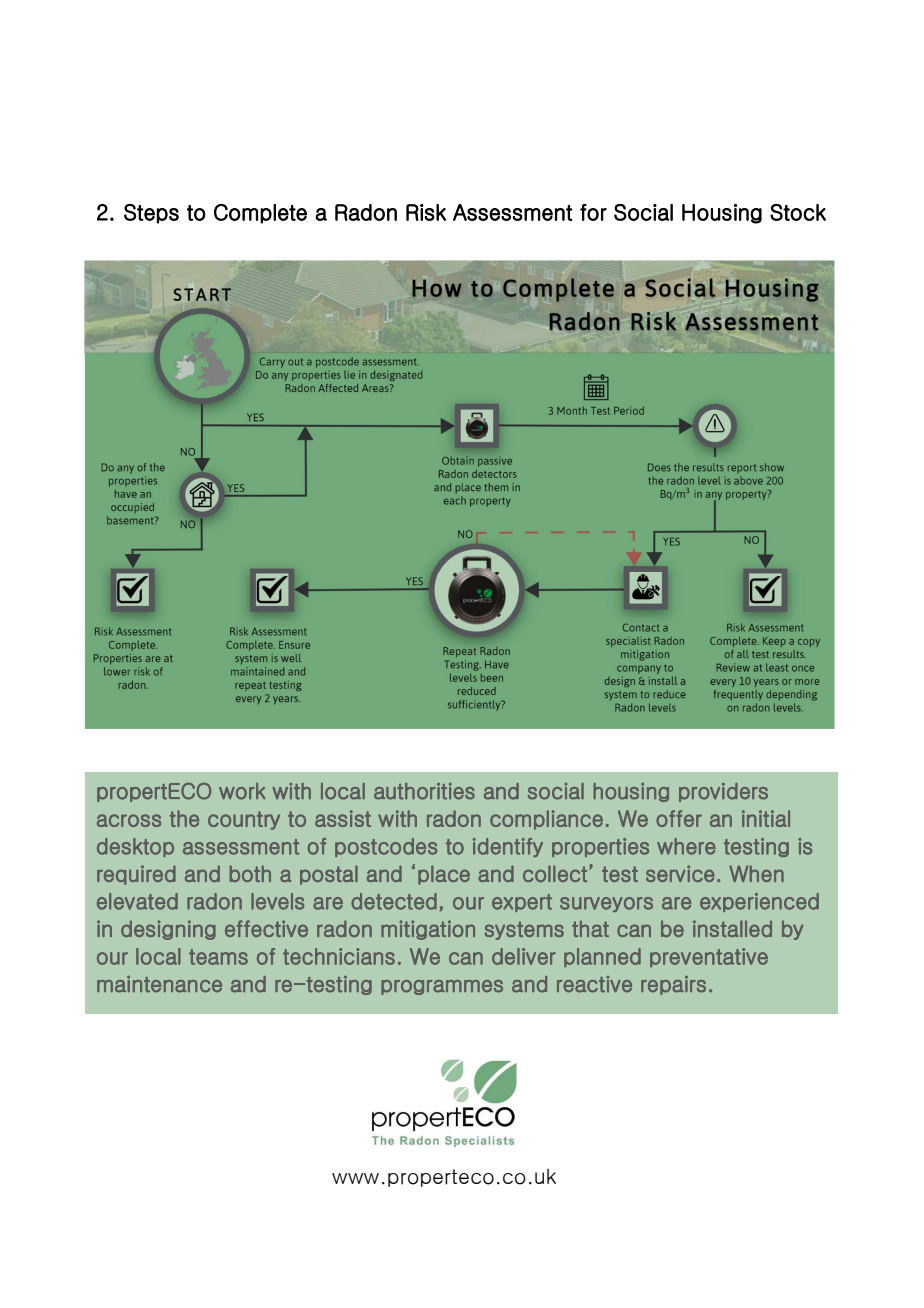  Describe the element at coordinates (593, 212) in the screenshot. I see `for` at that location.
